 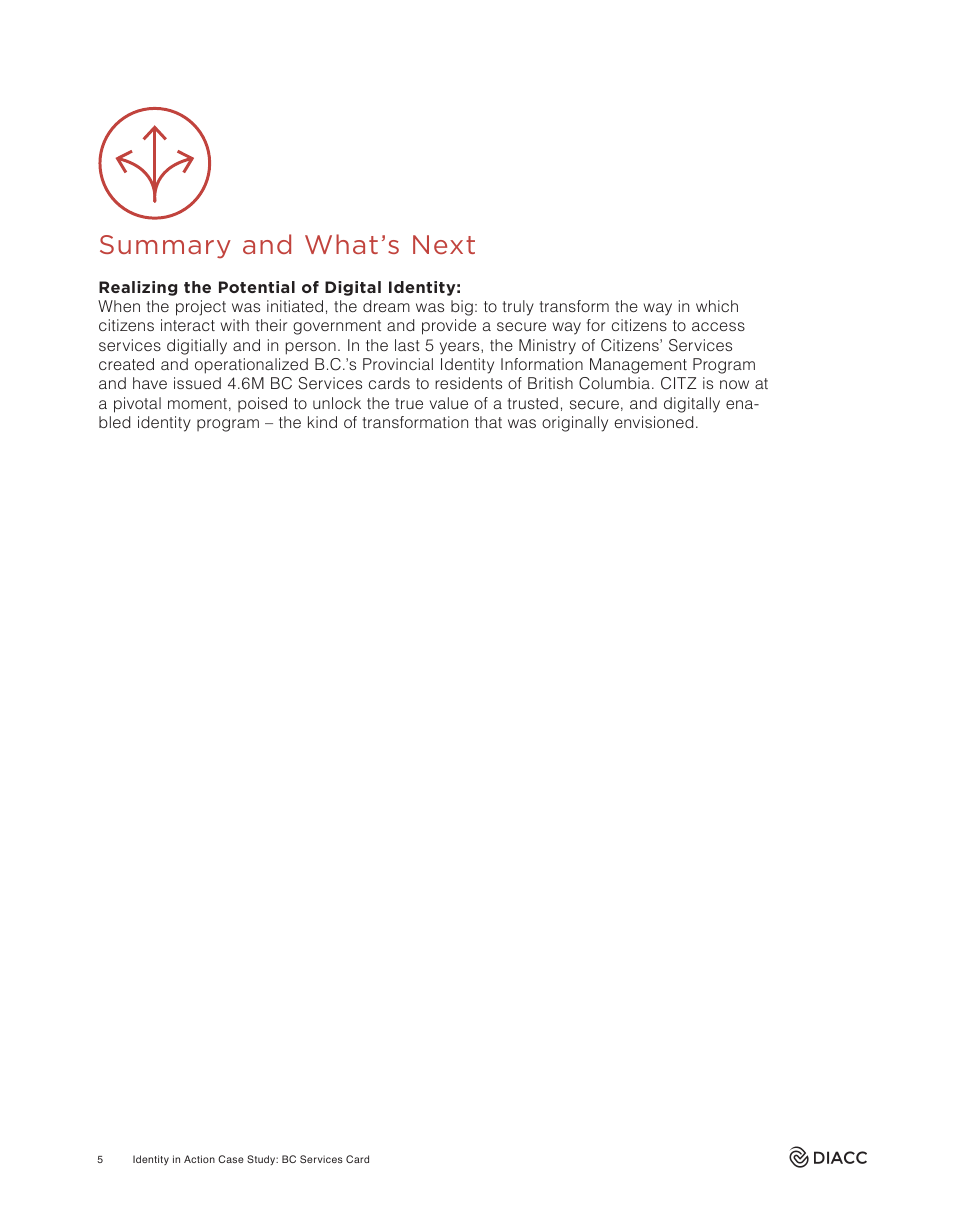 What do you see at coordinates (449, 403) in the screenshot?
I see `value` at bounding box center [449, 403].
